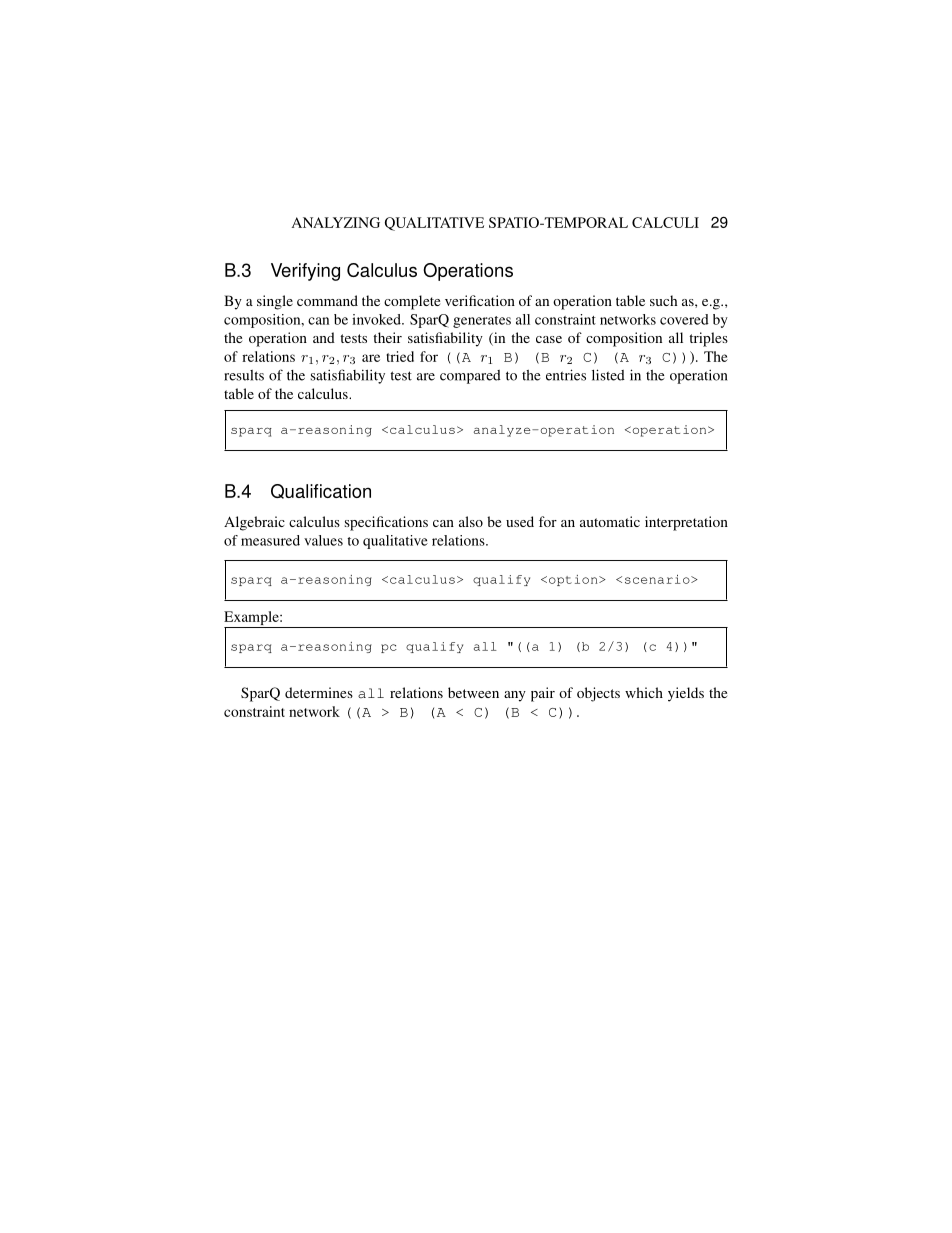 The image size is (952, 1233). Describe the element at coordinates (665, 222) in the screenshot. I see `CALCULI` at that location.
